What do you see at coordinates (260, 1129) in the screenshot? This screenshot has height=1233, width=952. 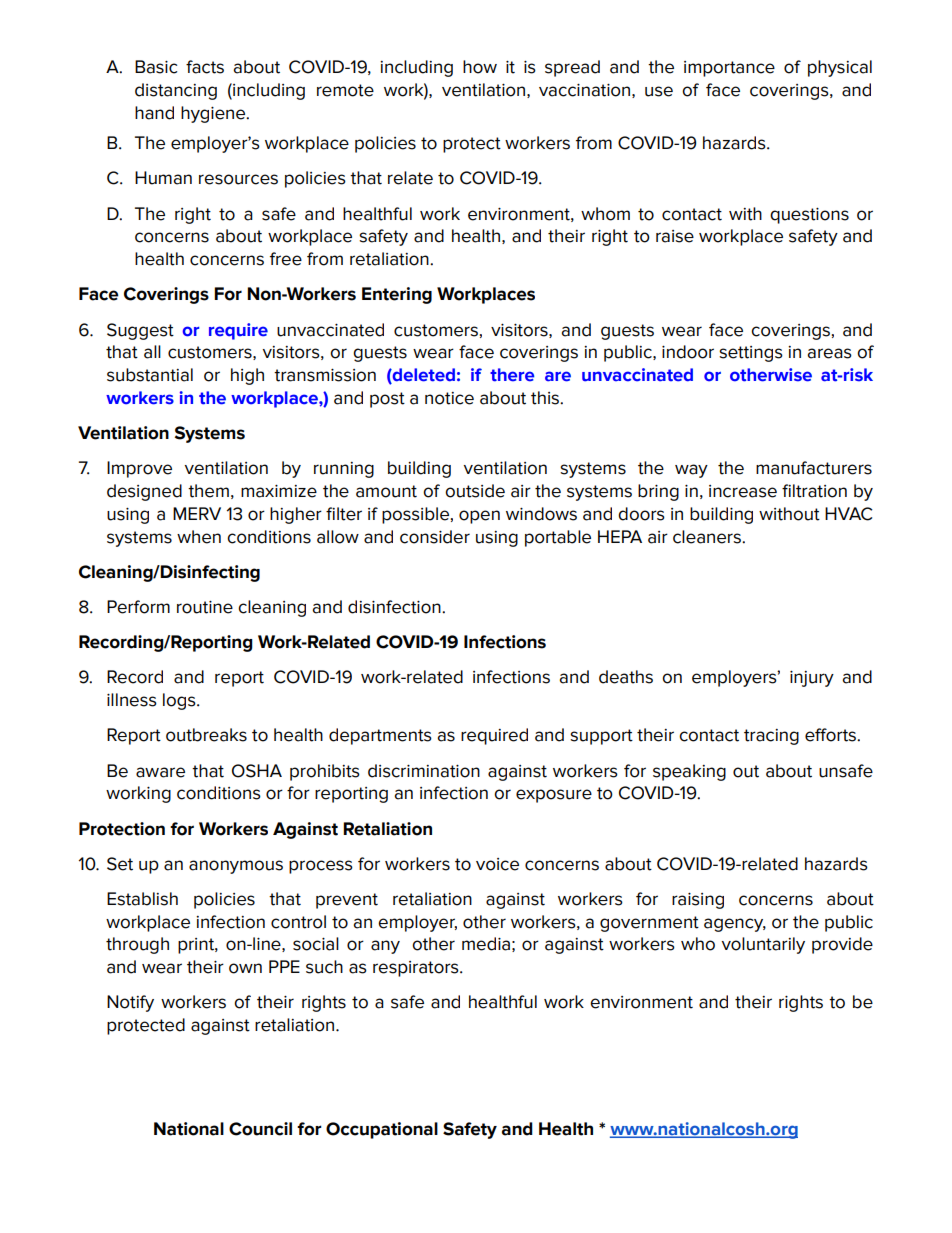 I see `Council` at bounding box center [260, 1129].
